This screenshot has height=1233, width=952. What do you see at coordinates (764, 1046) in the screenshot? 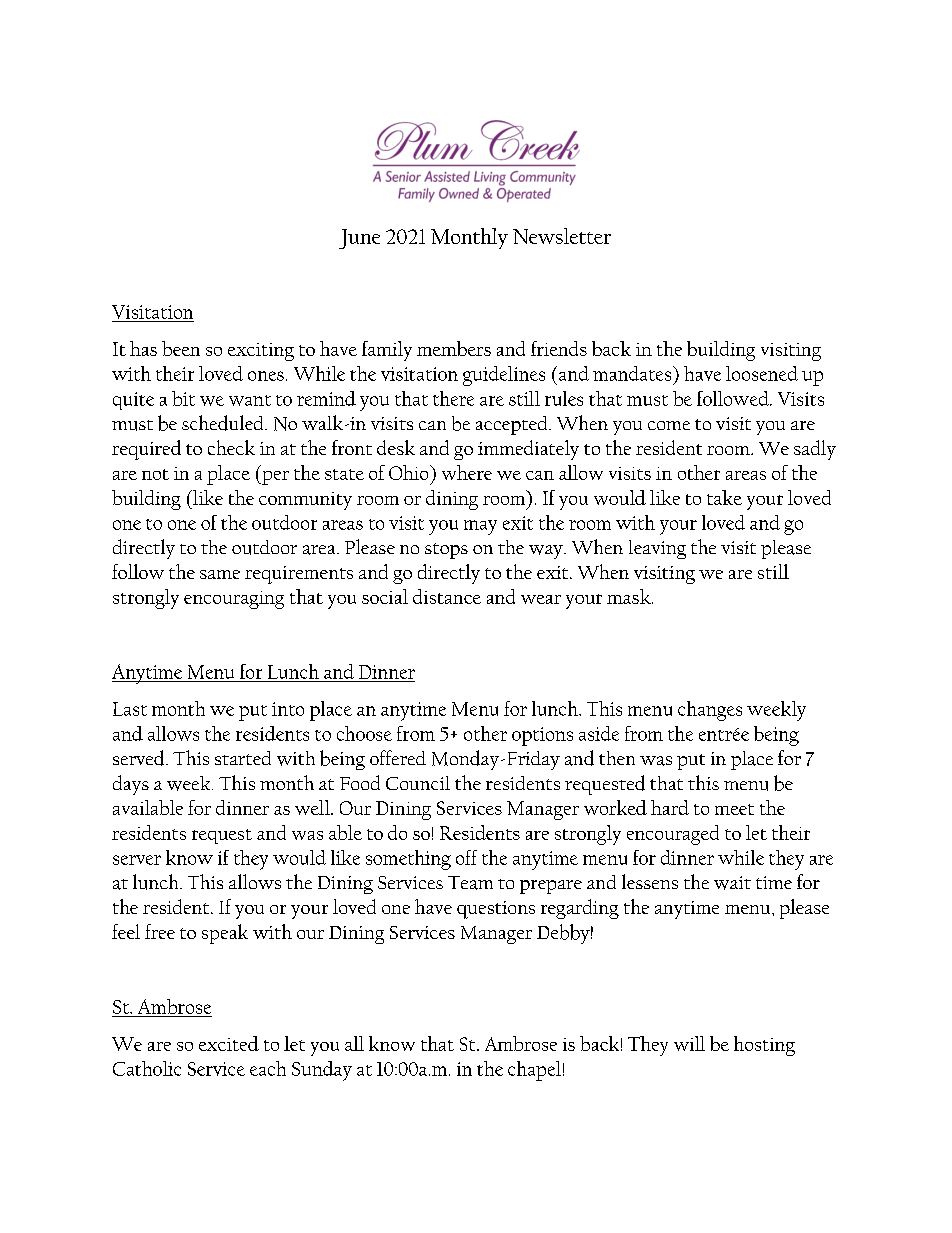
I see `hosting` at bounding box center [764, 1046].
